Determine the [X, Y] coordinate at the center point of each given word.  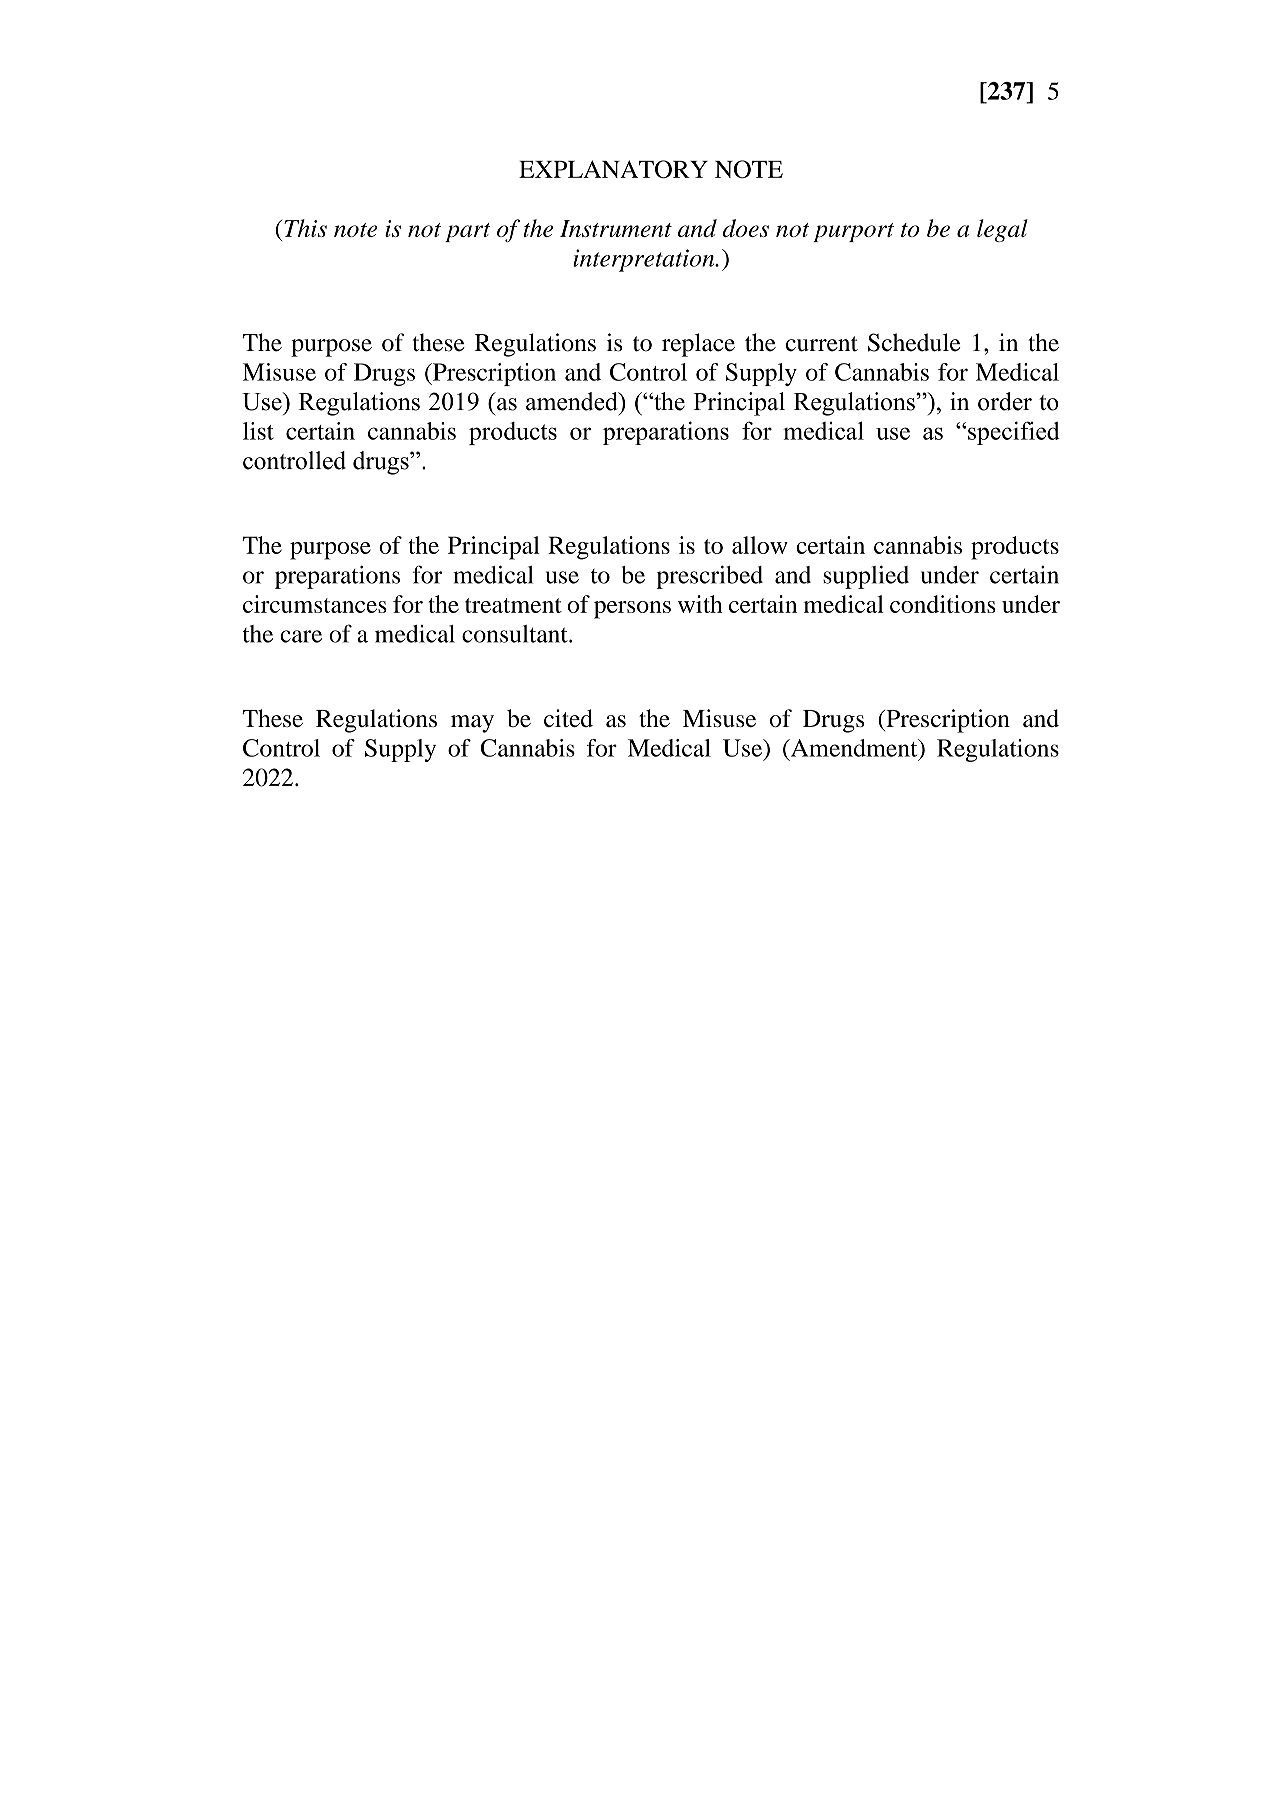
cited [568, 718]
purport [853, 232]
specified [1013, 433]
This [305, 228]
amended [573, 401]
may [472, 724]
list [258, 431]
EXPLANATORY [613, 169]
